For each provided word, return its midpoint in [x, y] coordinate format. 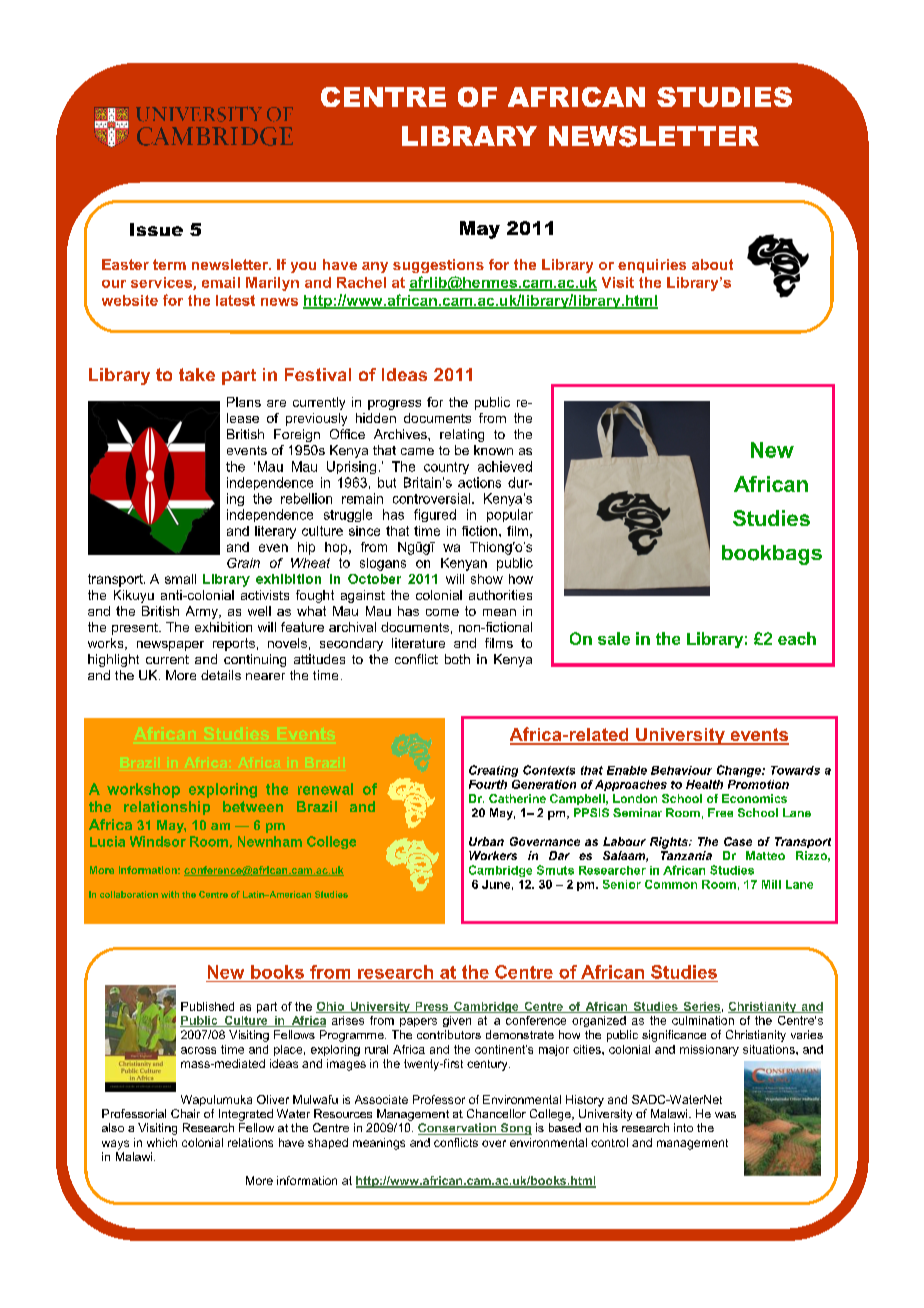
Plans [244, 402]
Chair [185, 1113]
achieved [505, 466]
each [797, 638]
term [169, 264]
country [446, 468]
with [170, 894]
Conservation [458, 1129]
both [457, 659]
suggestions [438, 266]
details [221, 675]
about [712, 264]
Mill [771, 884]
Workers [493, 855]
